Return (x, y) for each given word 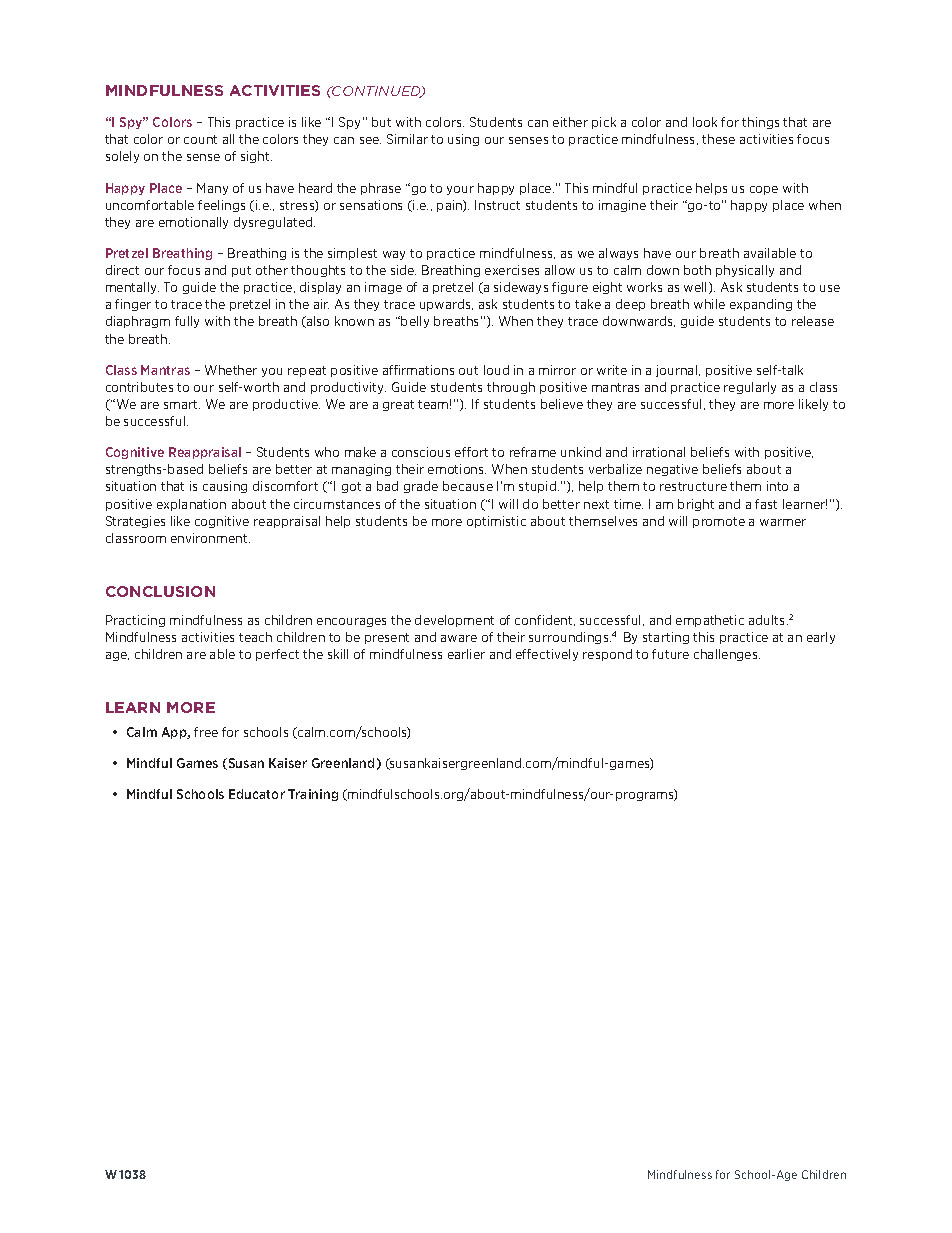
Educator (257, 794)
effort (471, 452)
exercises (512, 270)
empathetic (710, 621)
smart (182, 404)
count (200, 139)
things (760, 123)
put (241, 271)
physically (745, 271)
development (454, 621)
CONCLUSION (160, 591)
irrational (659, 452)
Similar (407, 139)
